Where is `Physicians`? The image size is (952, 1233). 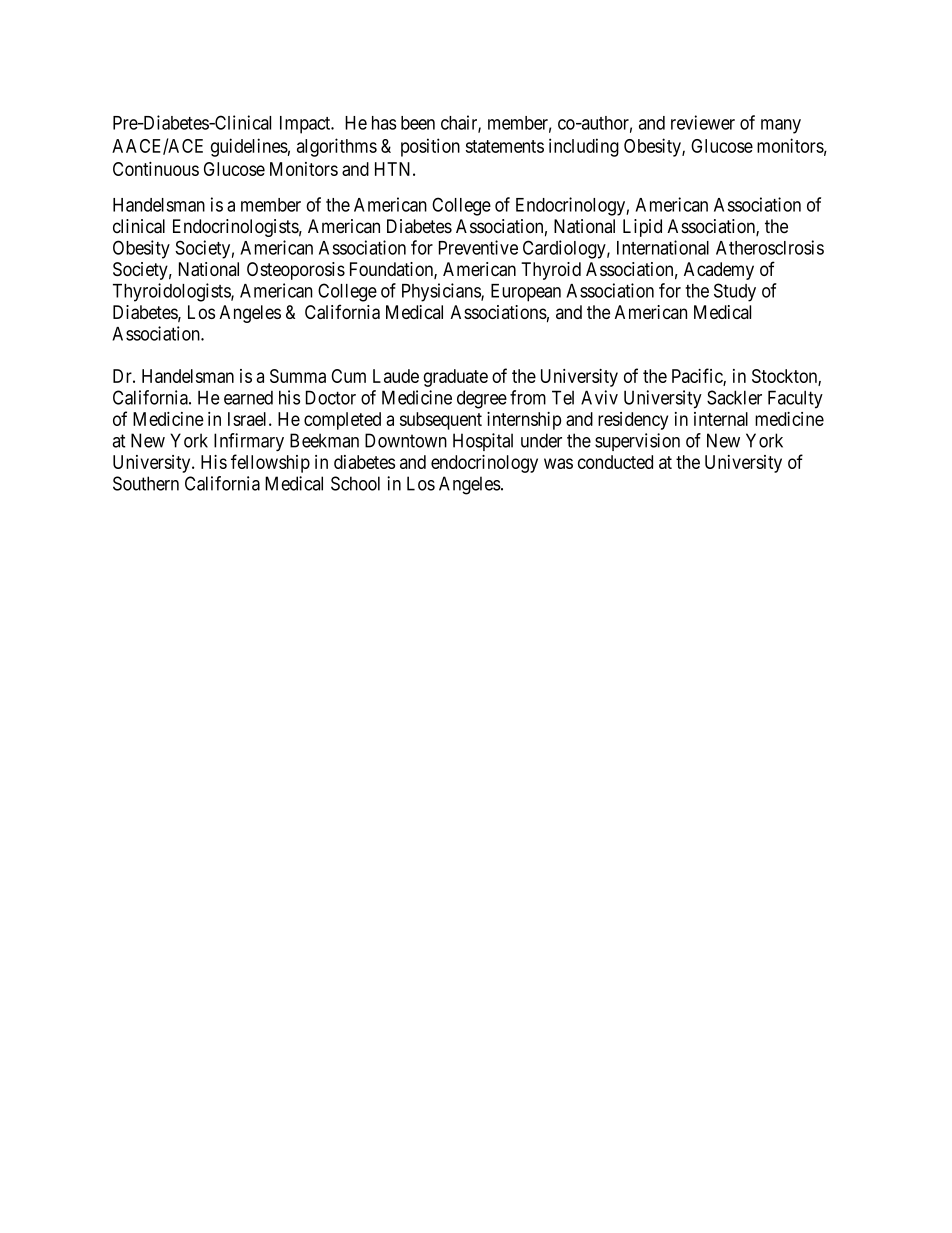 Physicians is located at coordinates (442, 292).
